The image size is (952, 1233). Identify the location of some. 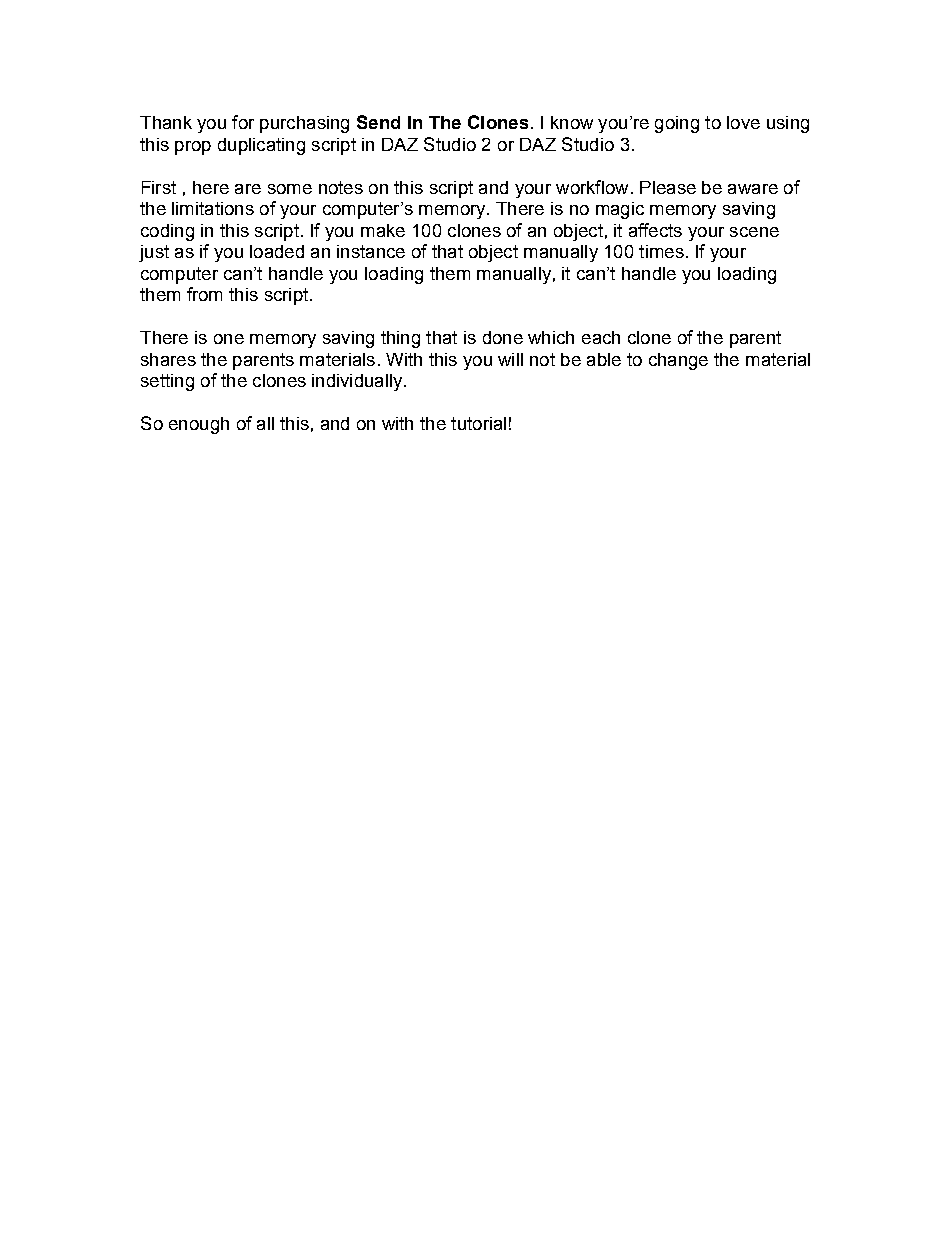
(290, 189).
